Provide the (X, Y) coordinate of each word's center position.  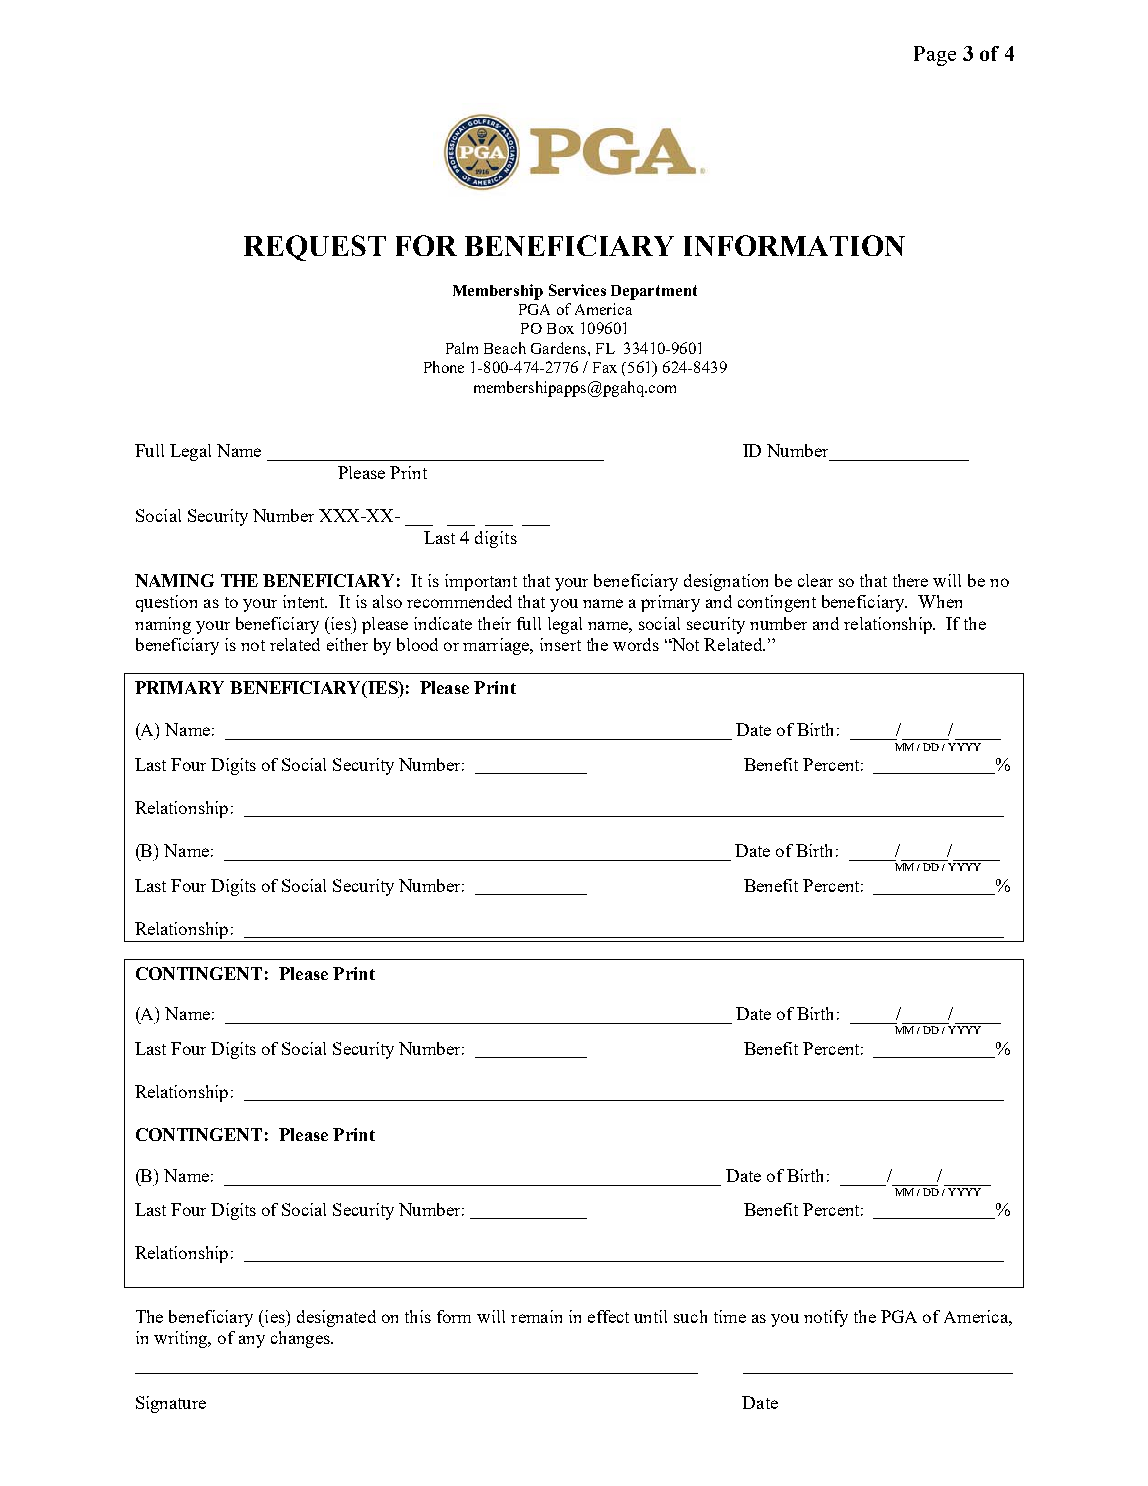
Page (935, 56)
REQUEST (315, 248)
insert (560, 644)
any (252, 1341)
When (940, 601)
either (347, 644)
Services (577, 290)
